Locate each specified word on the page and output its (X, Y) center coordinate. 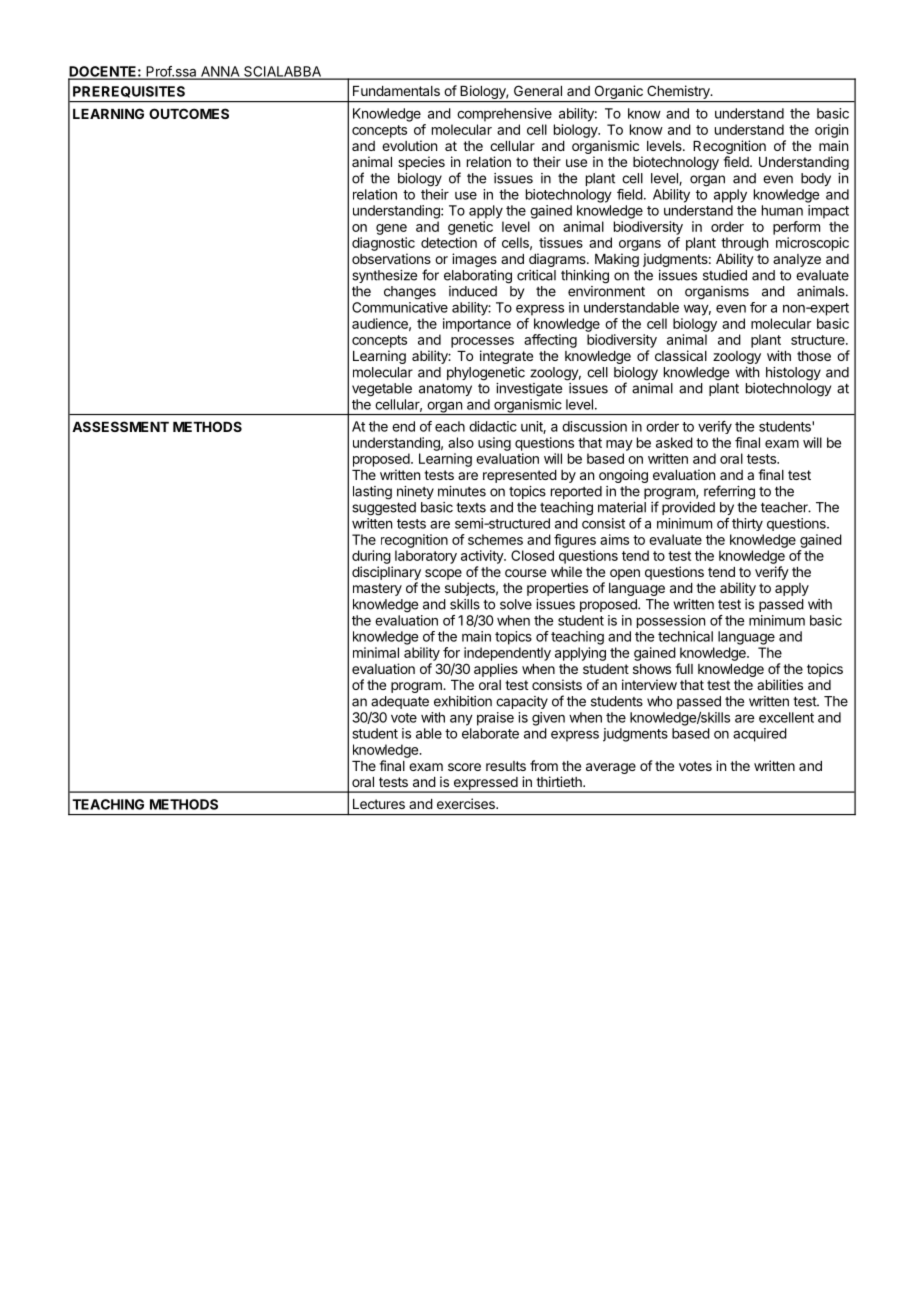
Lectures (379, 804)
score (464, 767)
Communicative (400, 307)
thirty (747, 524)
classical (681, 355)
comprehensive (504, 115)
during (371, 557)
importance (477, 325)
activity (483, 557)
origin (831, 131)
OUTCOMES (189, 113)
